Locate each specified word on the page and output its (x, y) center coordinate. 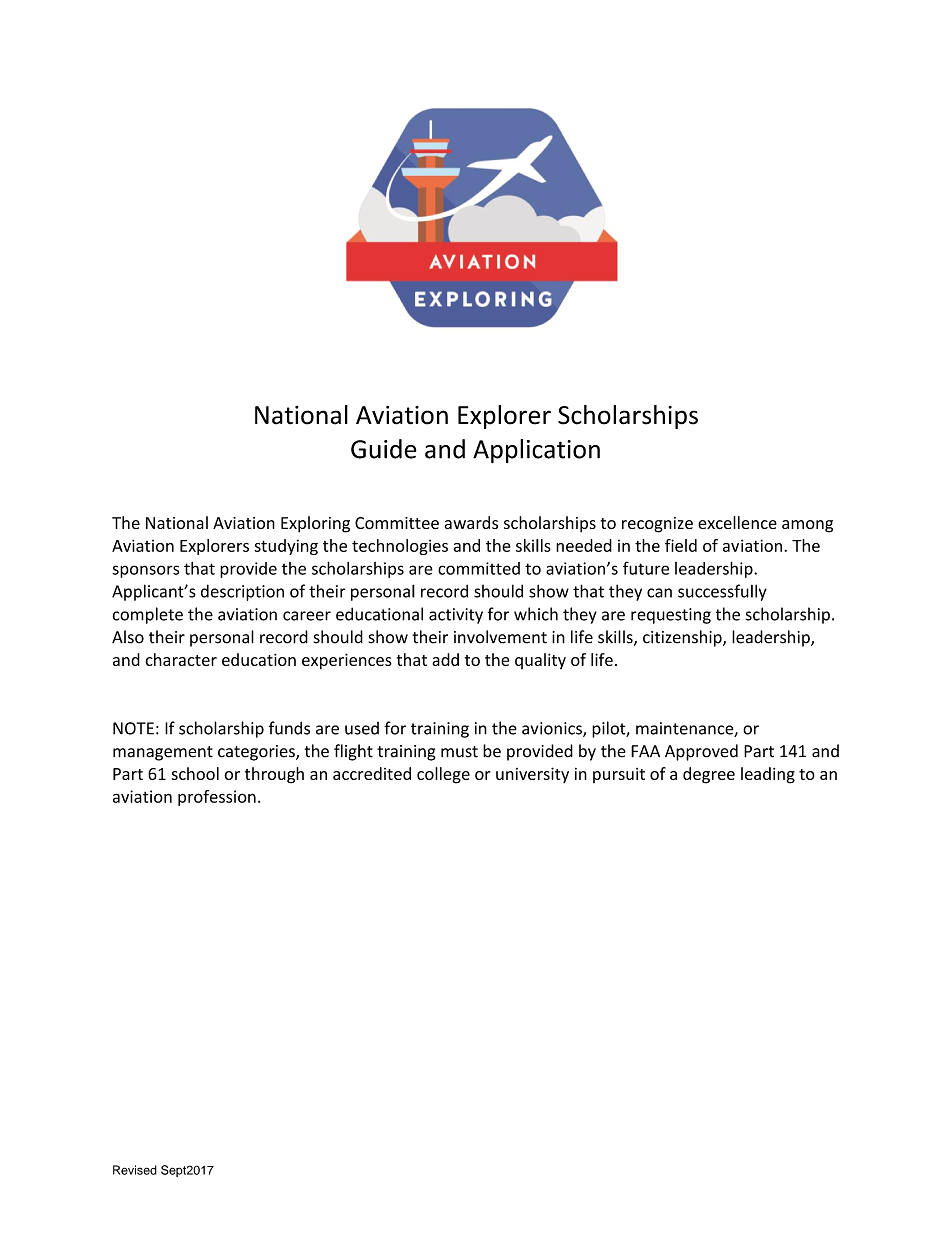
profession (217, 798)
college (443, 775)
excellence (737, 522)
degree (709, 775)
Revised (135, 1170)
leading (768, 775)
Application (536, 451)
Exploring (315, 524)
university (532, 775)
